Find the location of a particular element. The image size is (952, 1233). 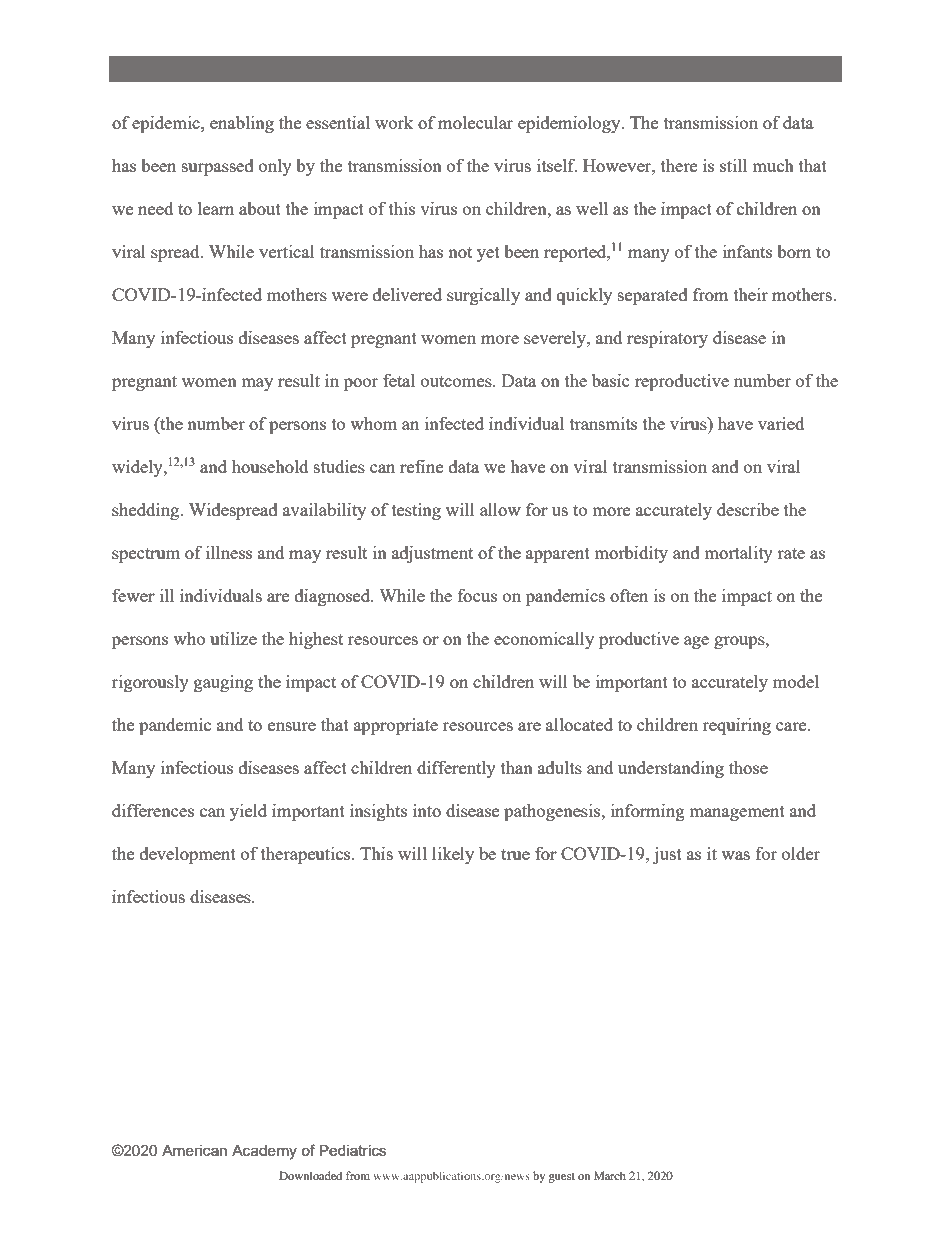

focus is located at coordinates (477, 595).
